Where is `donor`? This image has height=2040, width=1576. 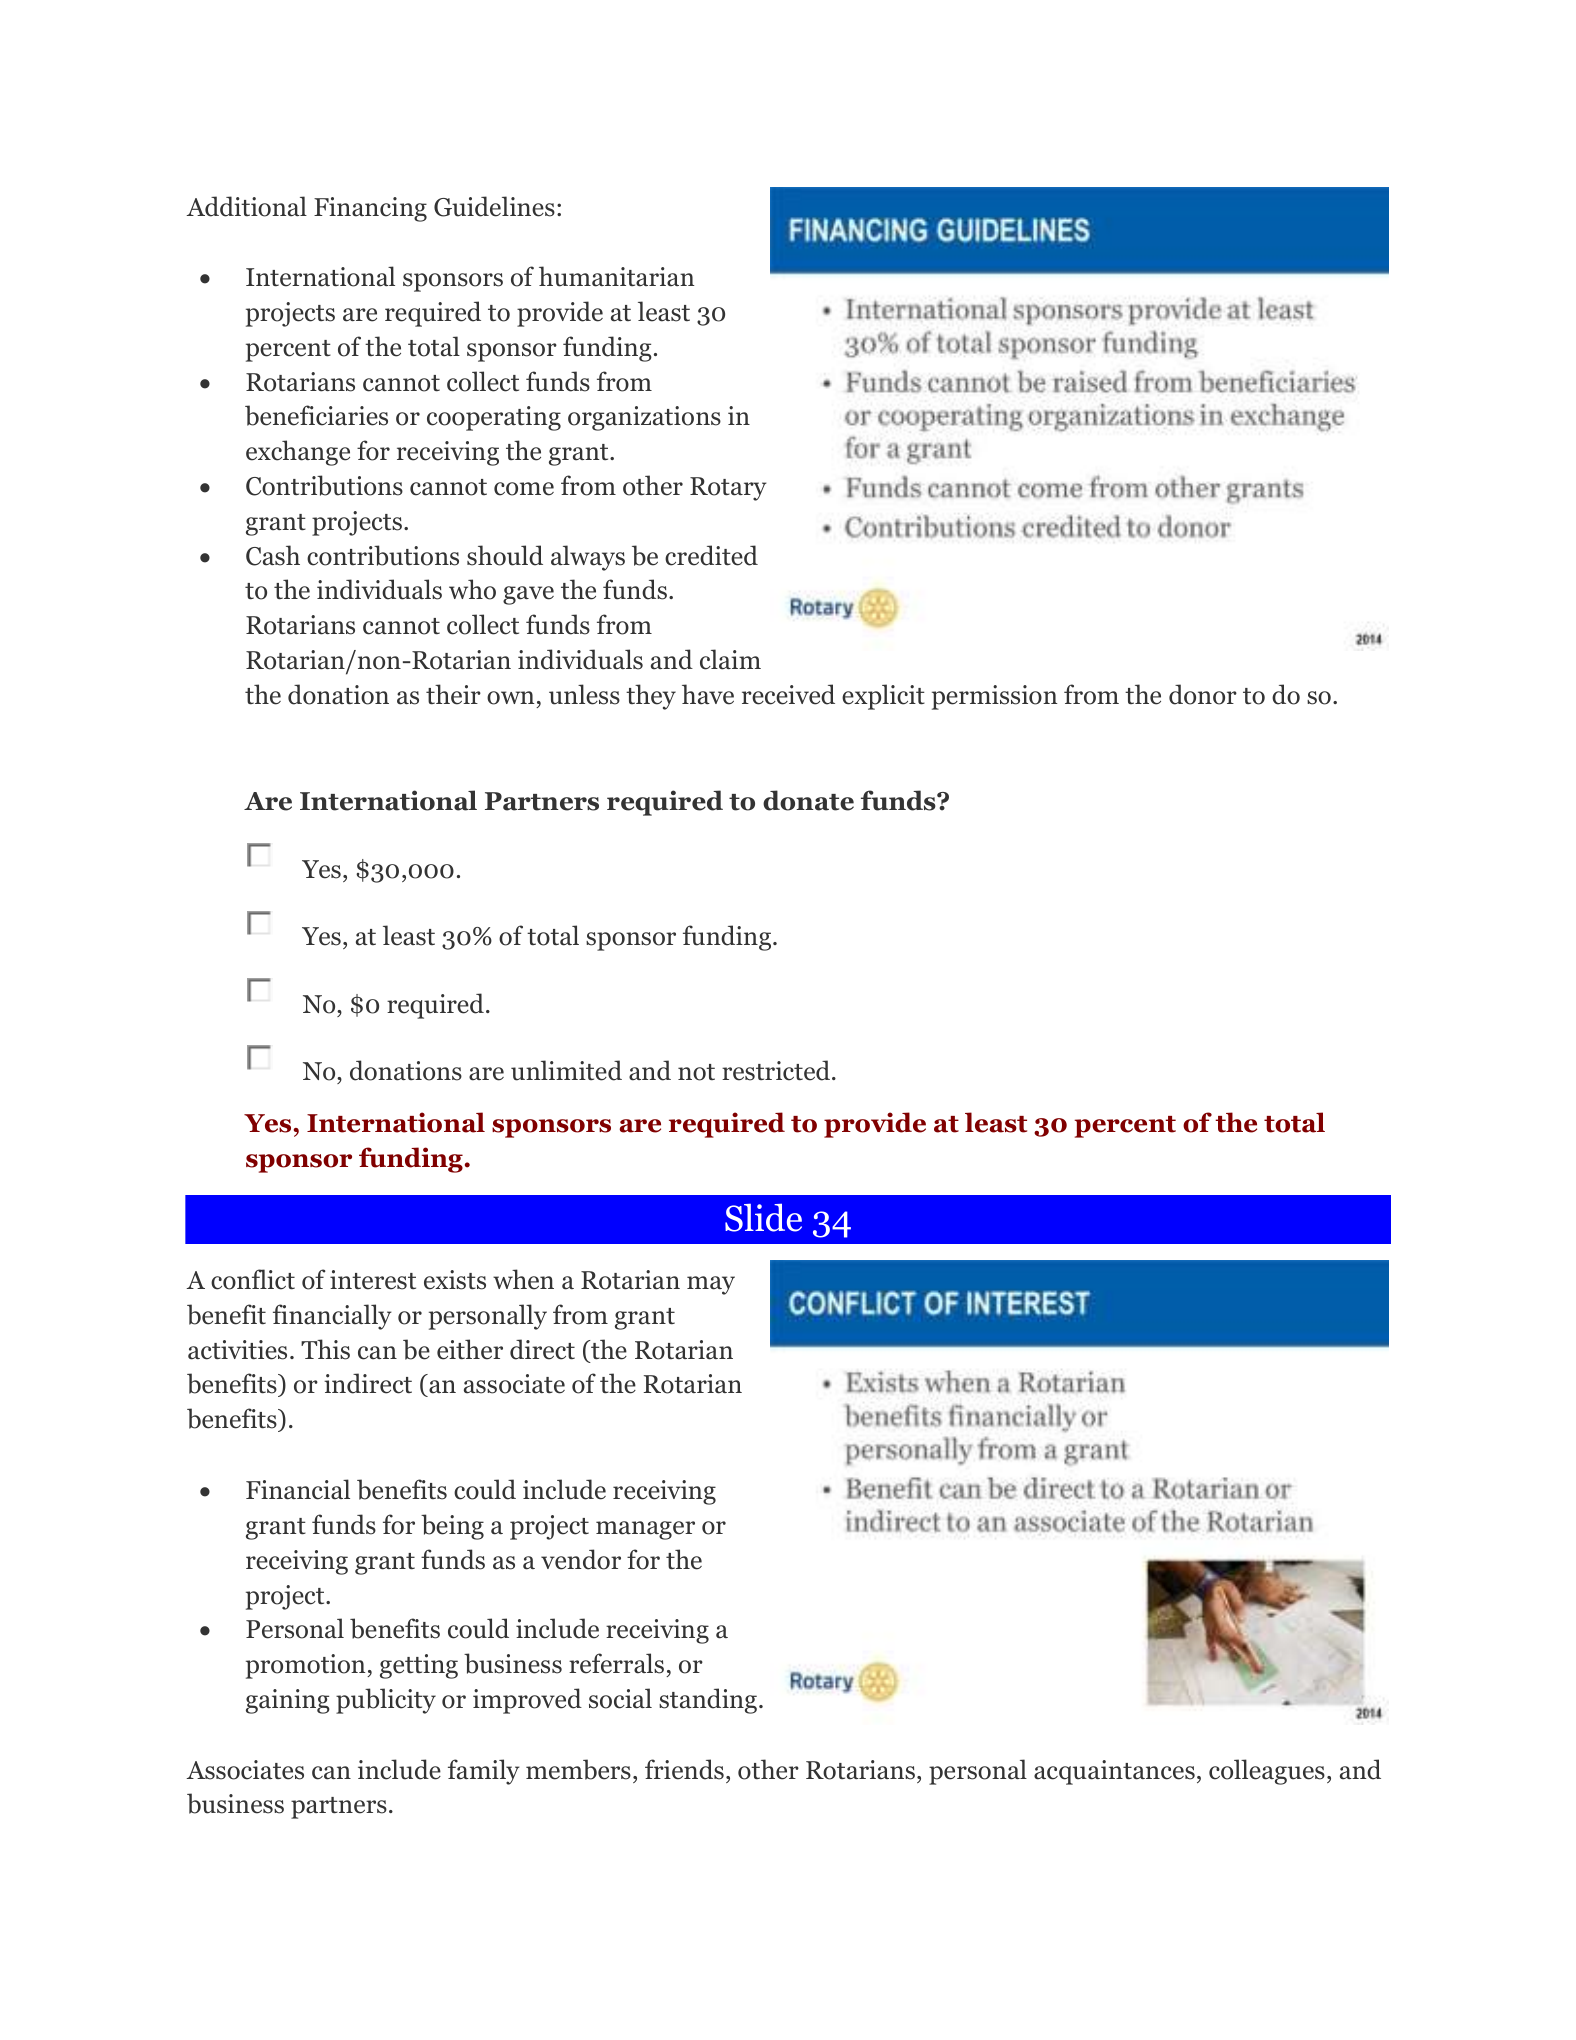 donor is located at coordinates (1203, 694).
